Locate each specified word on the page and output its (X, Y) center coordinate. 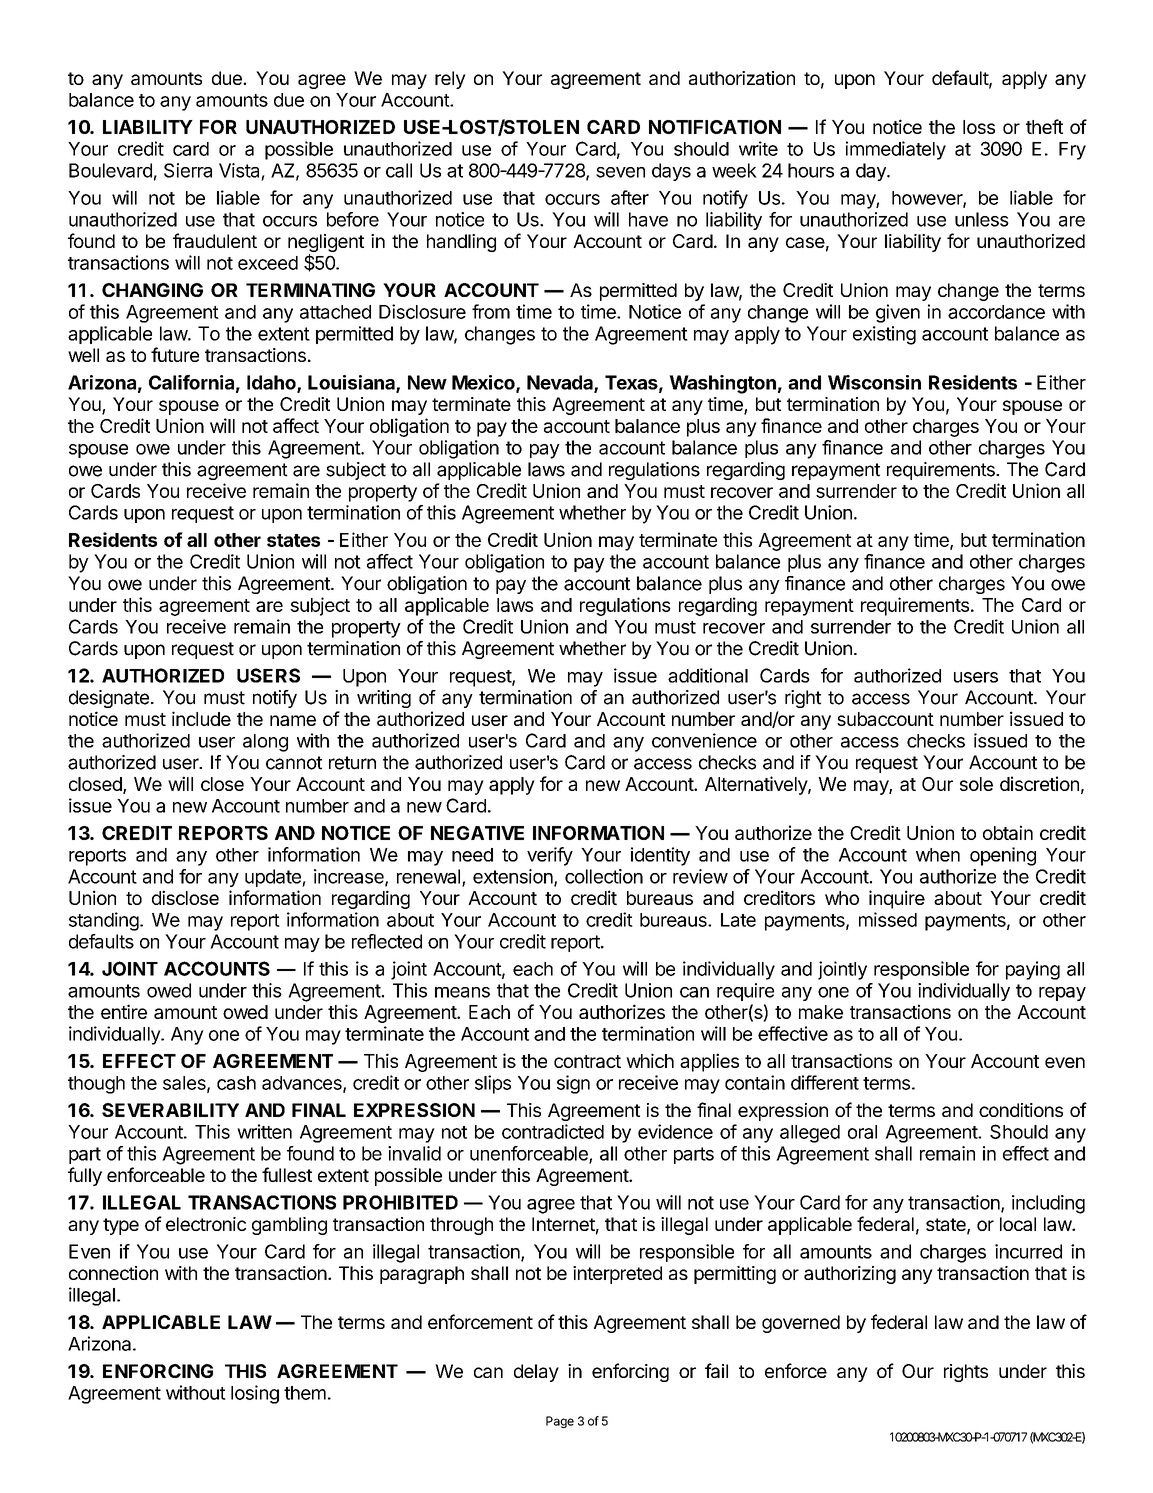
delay (536, 1373)
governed (801, 1324)
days (671, 172)
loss (979, 127)
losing (255, 1394)
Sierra (188, 170)
